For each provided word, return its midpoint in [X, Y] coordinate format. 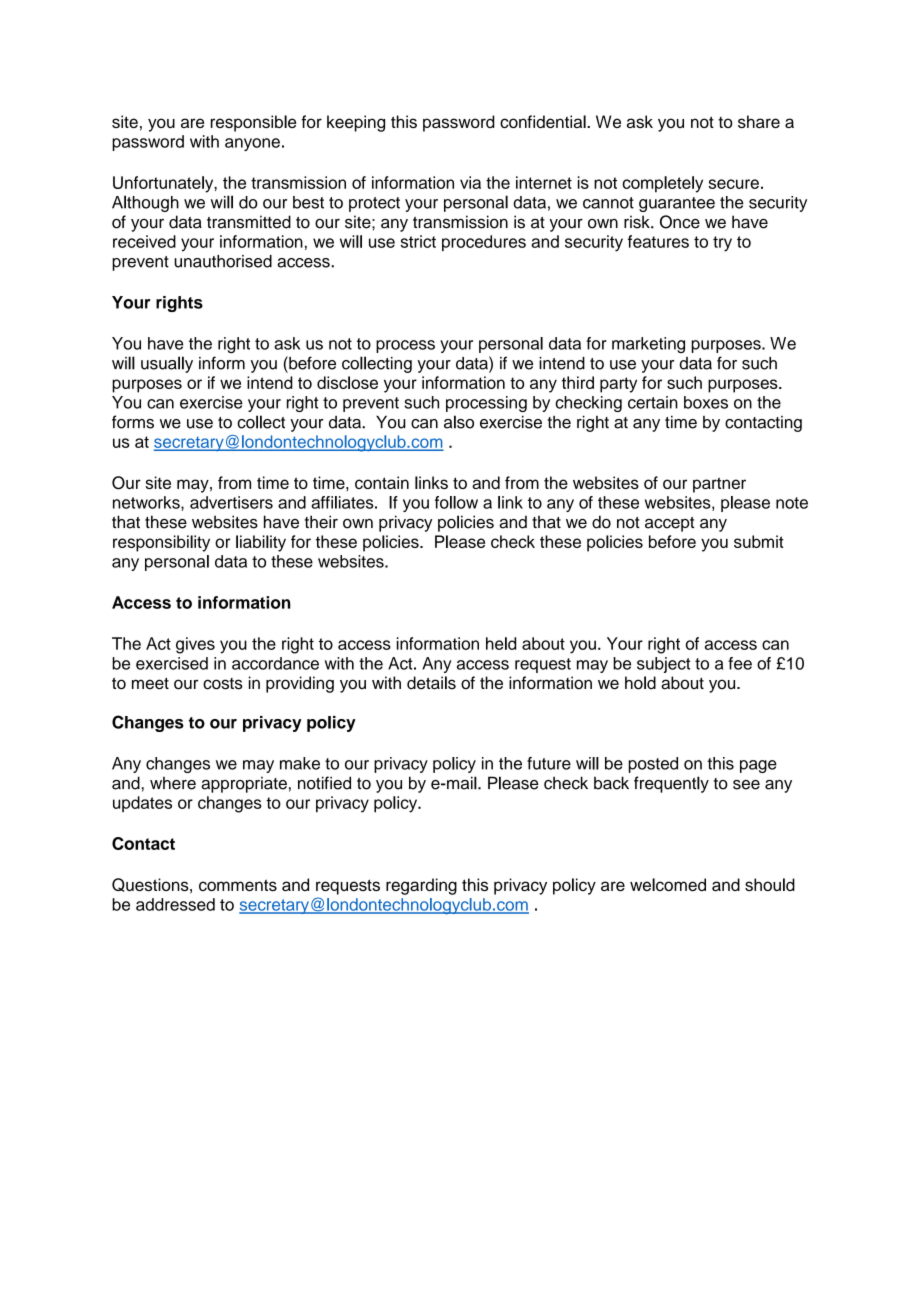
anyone [252, 144]
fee [740, 663]
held [501, 643]
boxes [706, 402]
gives [195, 645]
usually [167, 364]
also [459, 422]
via [470, 182]
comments [238, 885]
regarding [421, 886]
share [759, 121]
